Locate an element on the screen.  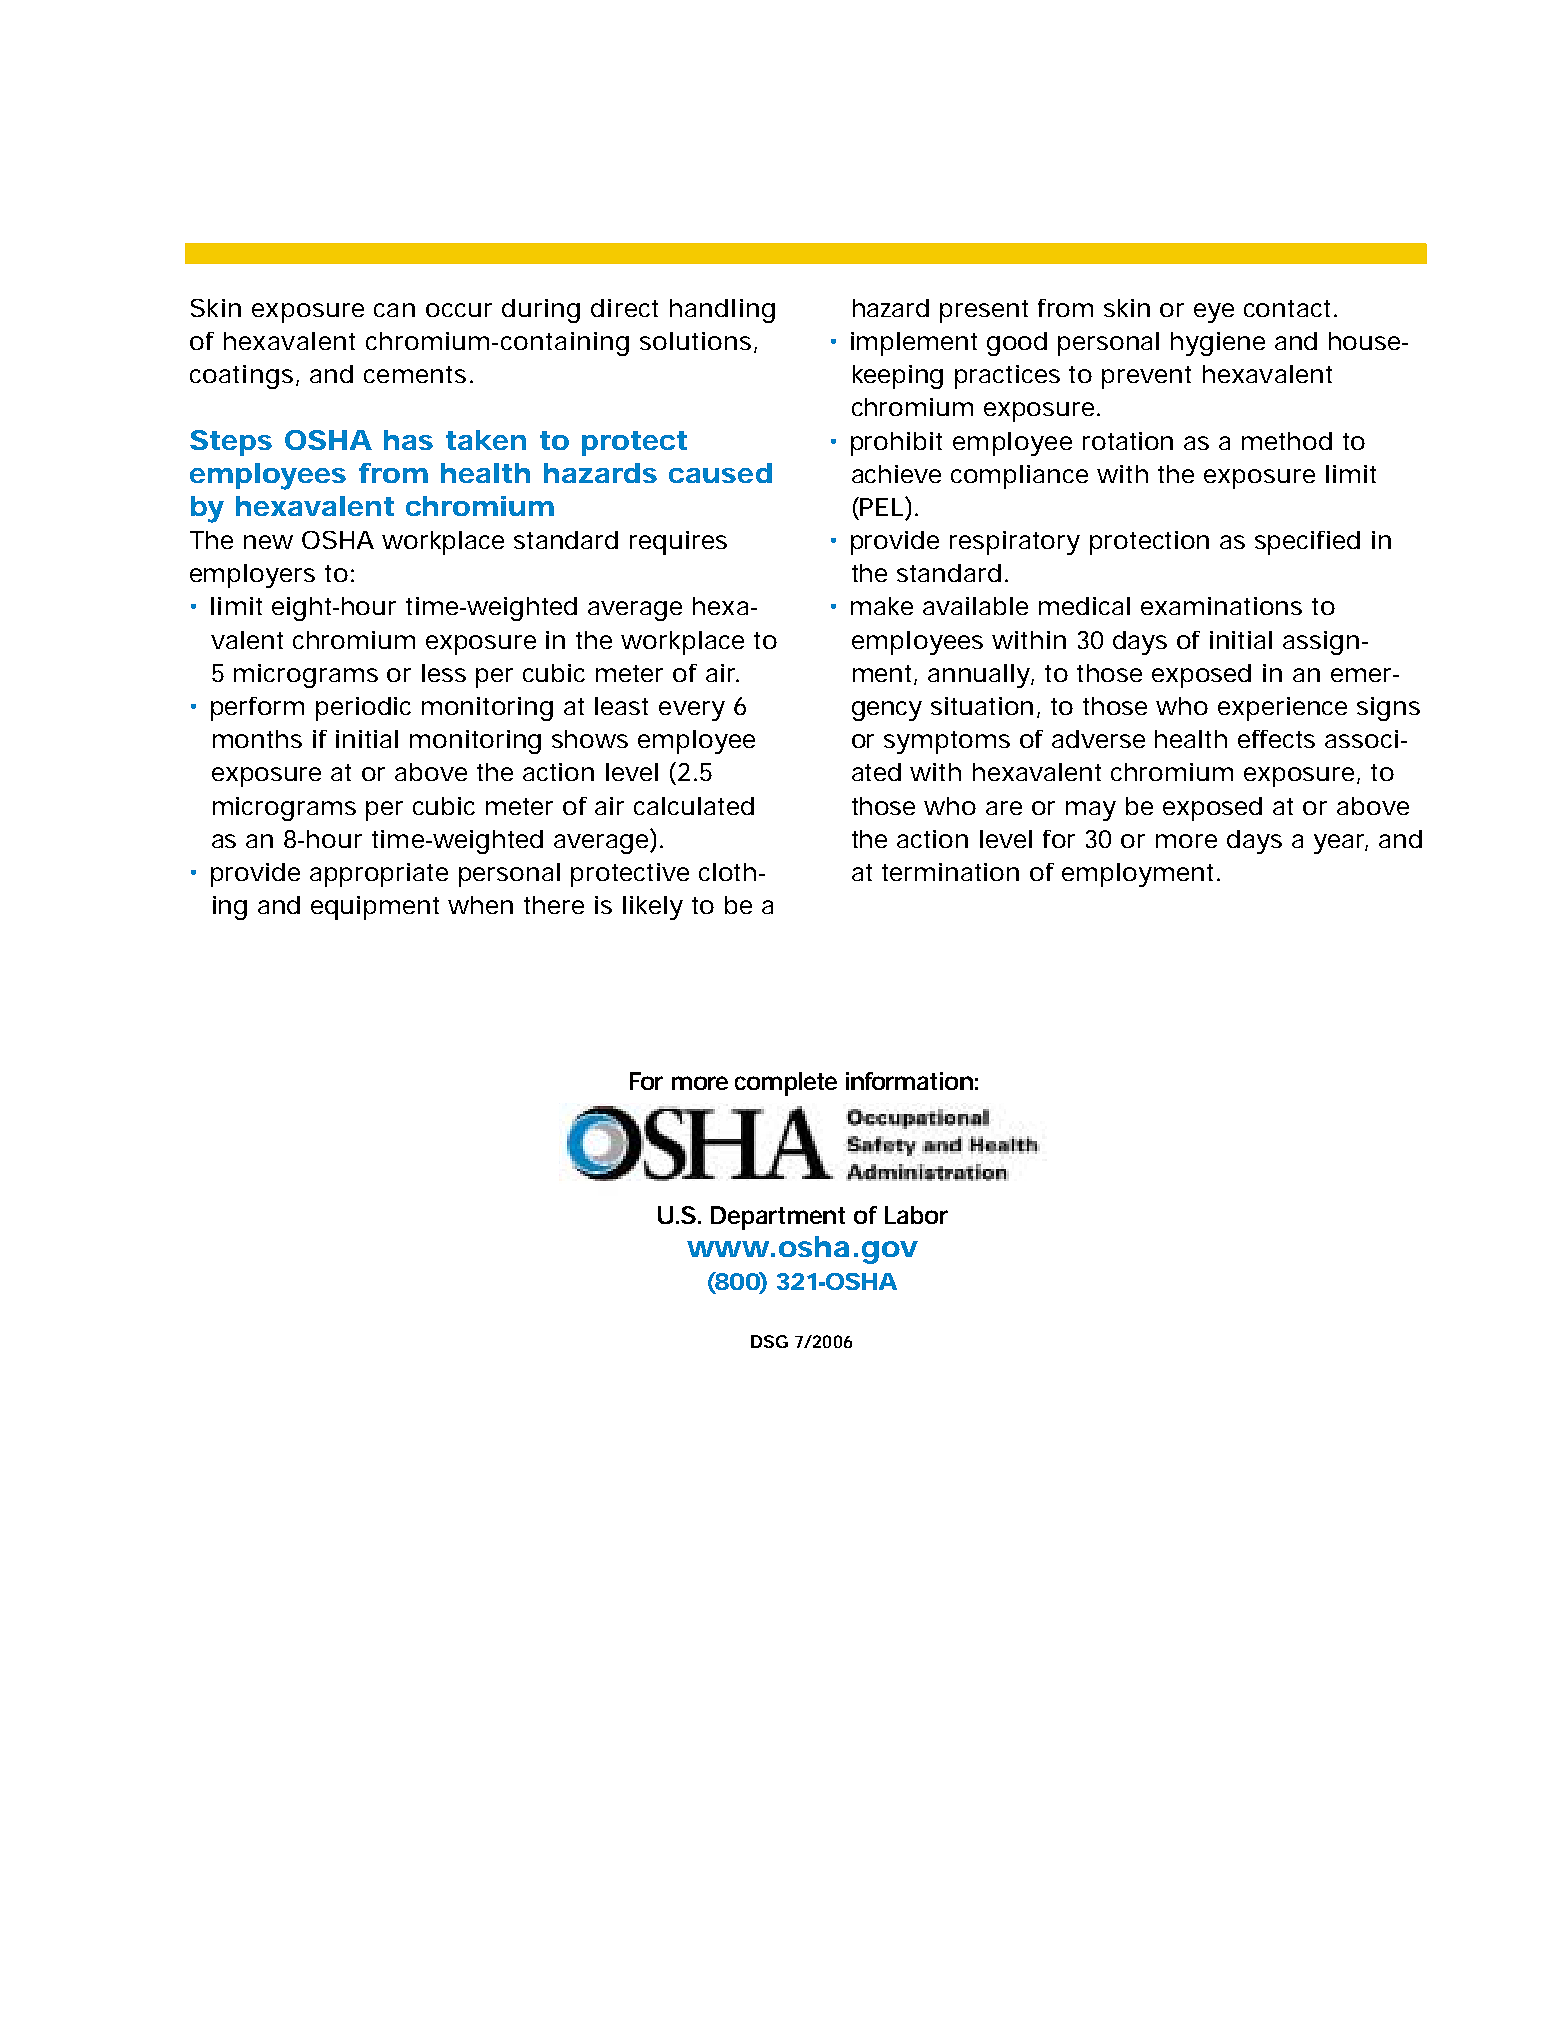
Labor is located at coordinates (916, 1215).
